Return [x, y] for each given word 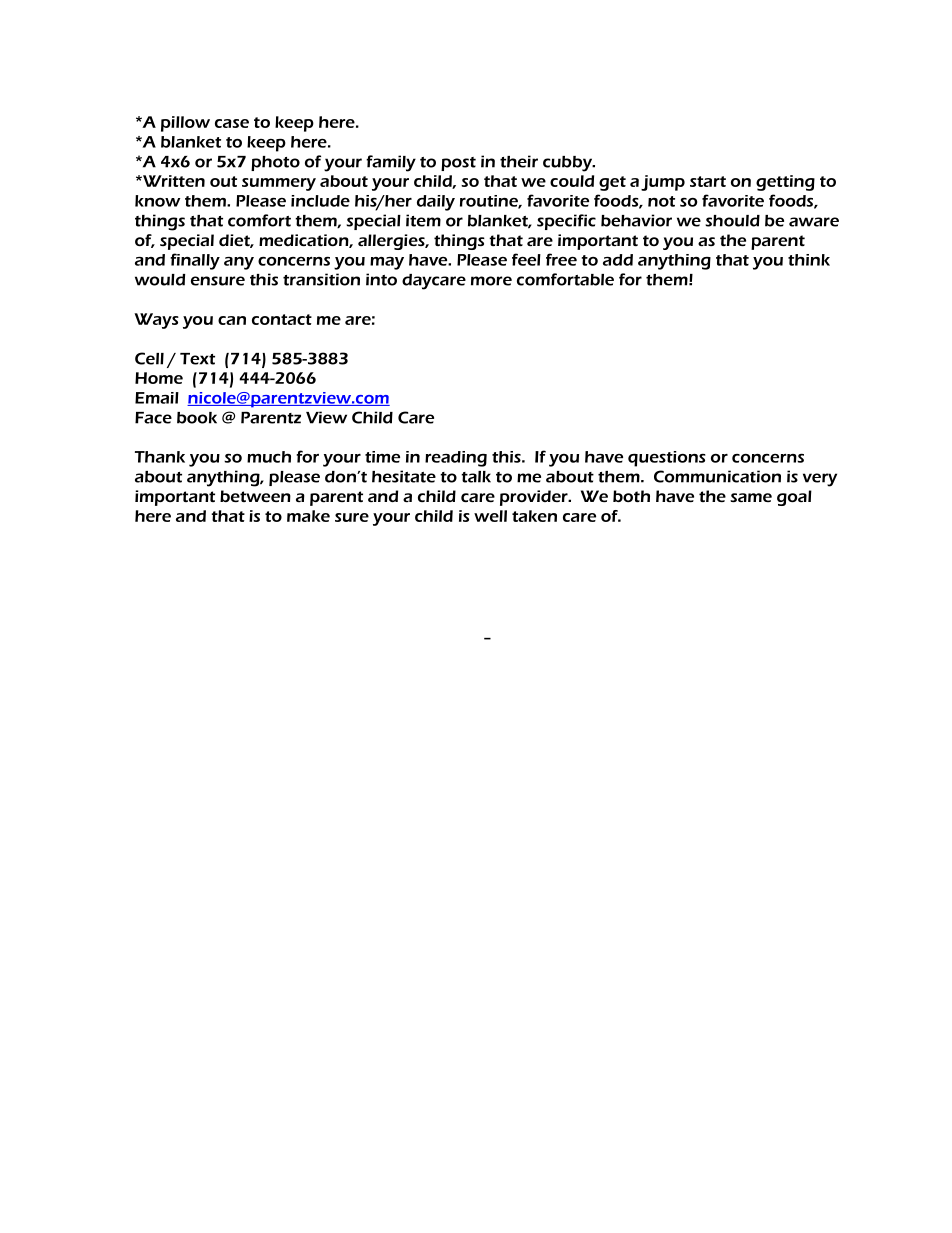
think [809, 260]
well [490, 516]
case [232, 123]
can [232, 320]
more [491, 281]
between [255, 496]
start [708, 181]
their [519, 161]
